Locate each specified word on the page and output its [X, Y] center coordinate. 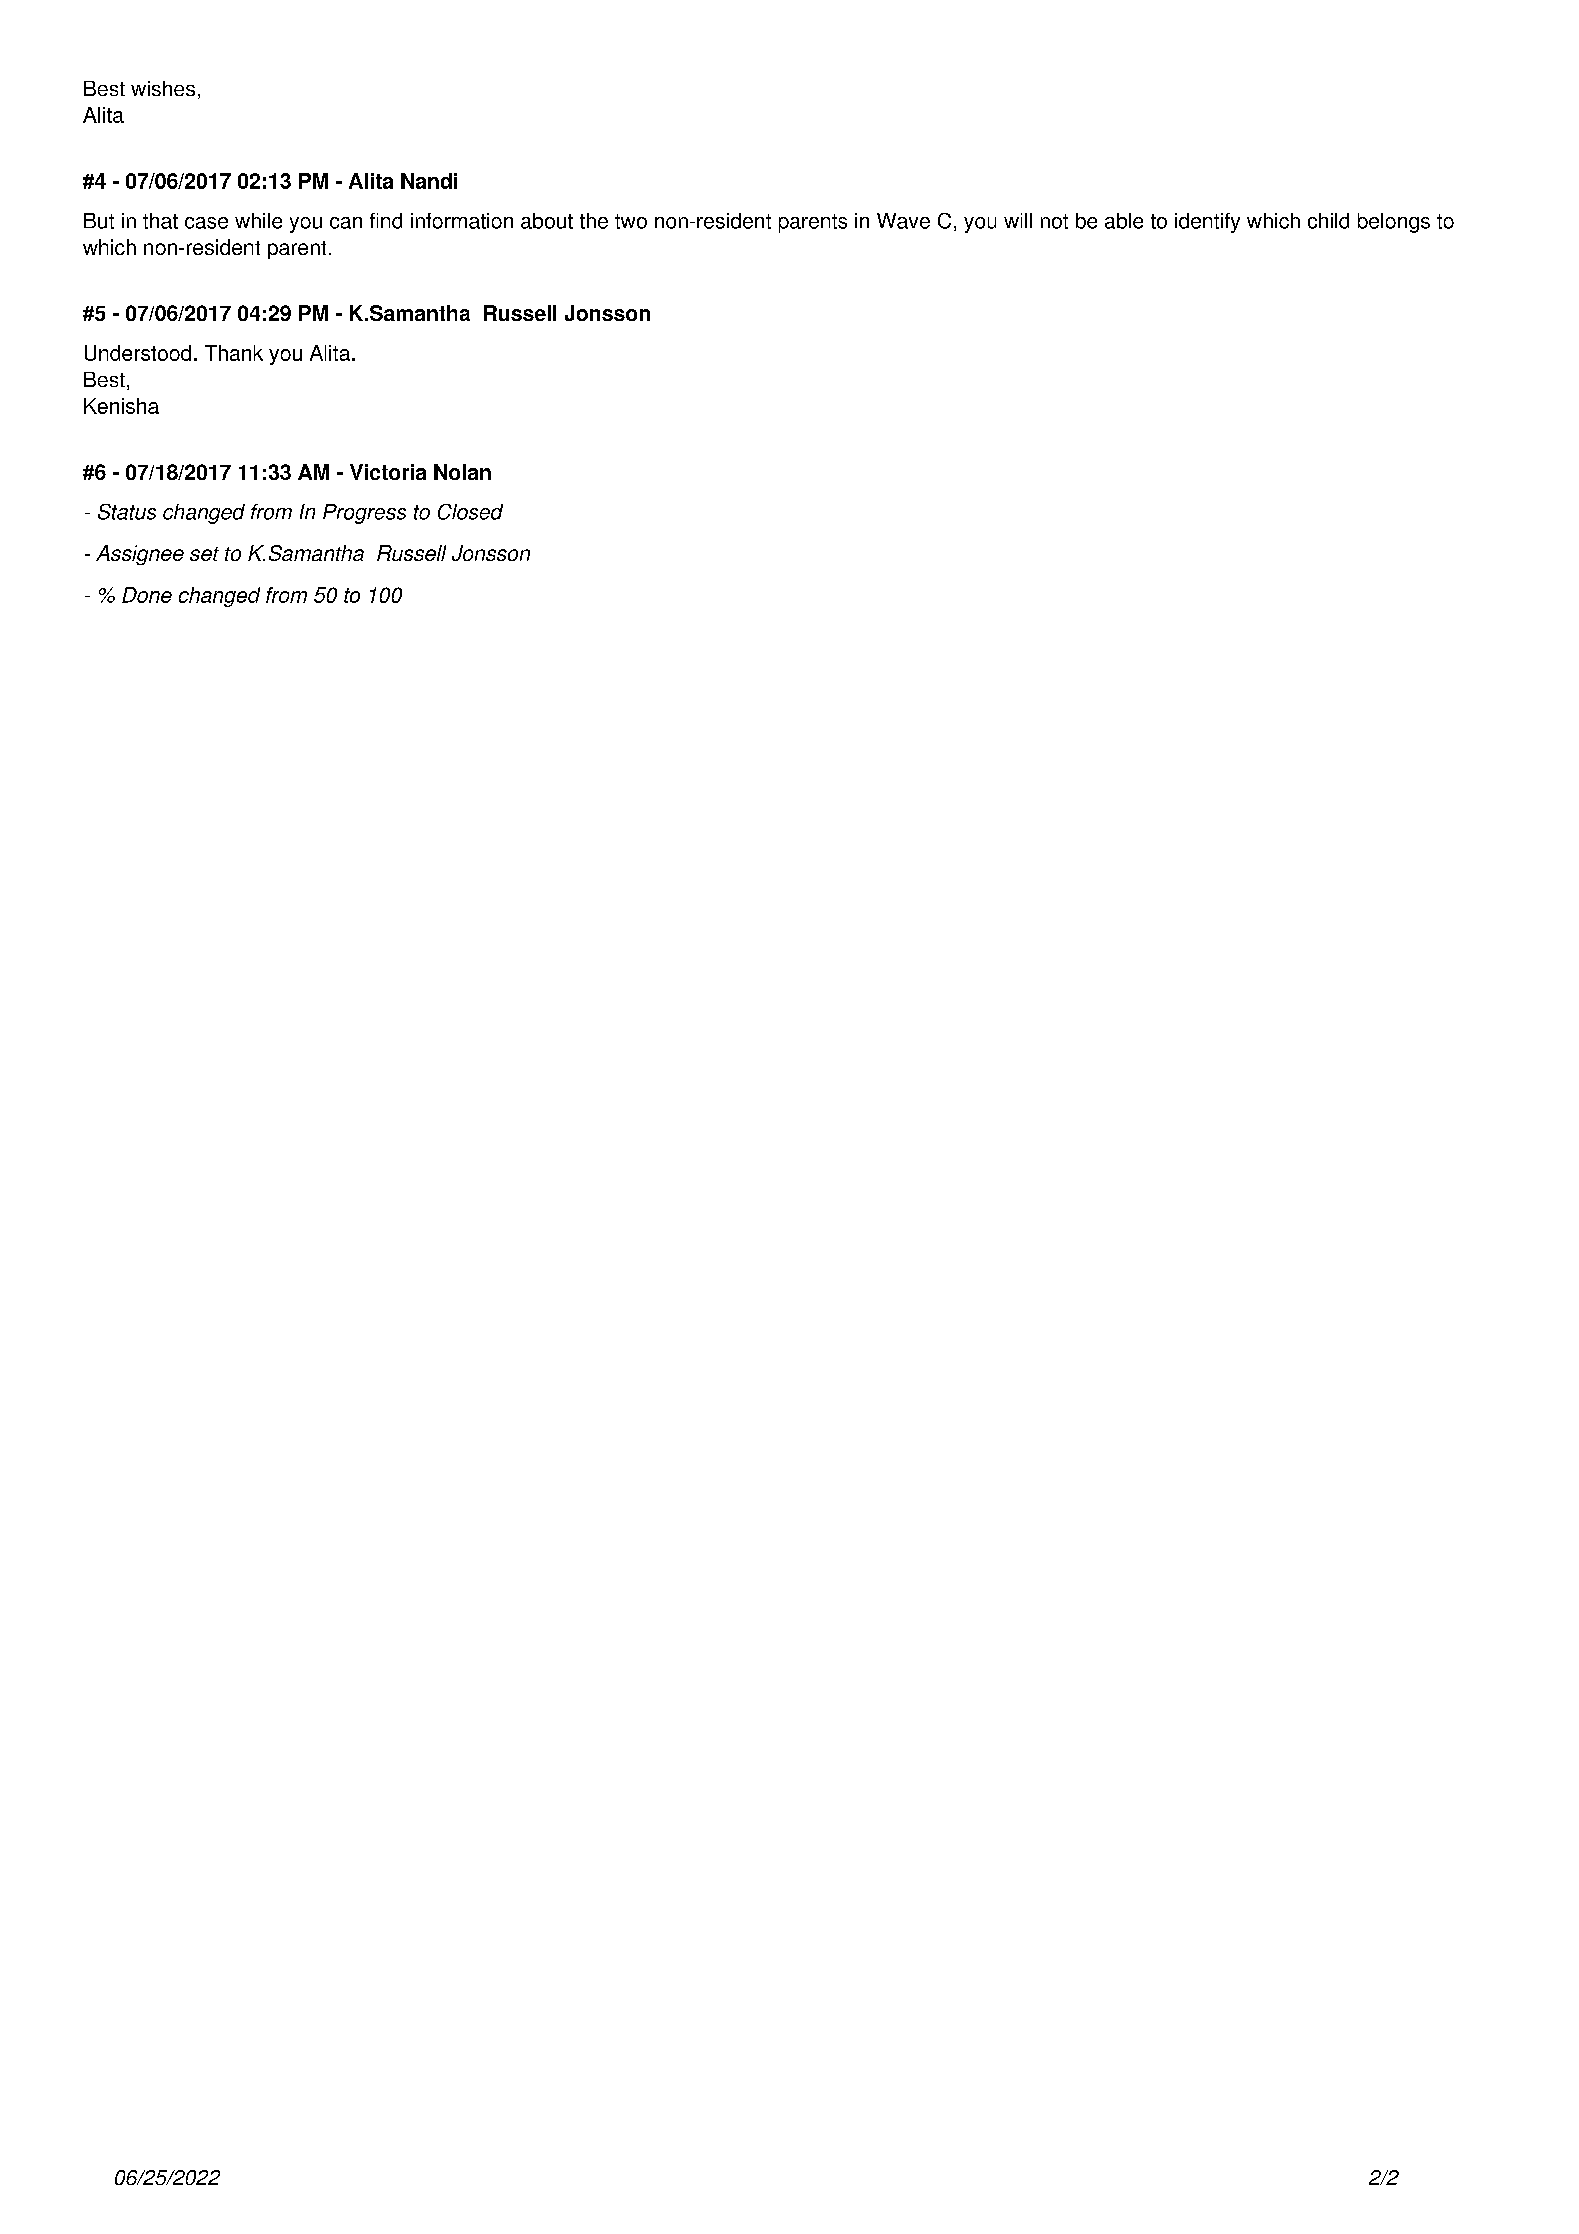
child [1328, 221]
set [204, 554]
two [631, 221]
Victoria [388, 472]
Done [147, 595]
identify [1207, 223]
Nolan [462, 472]
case [206, 223]
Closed [470, 512]
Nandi [429, 181]
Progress [364, 514]
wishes [163, 88]
